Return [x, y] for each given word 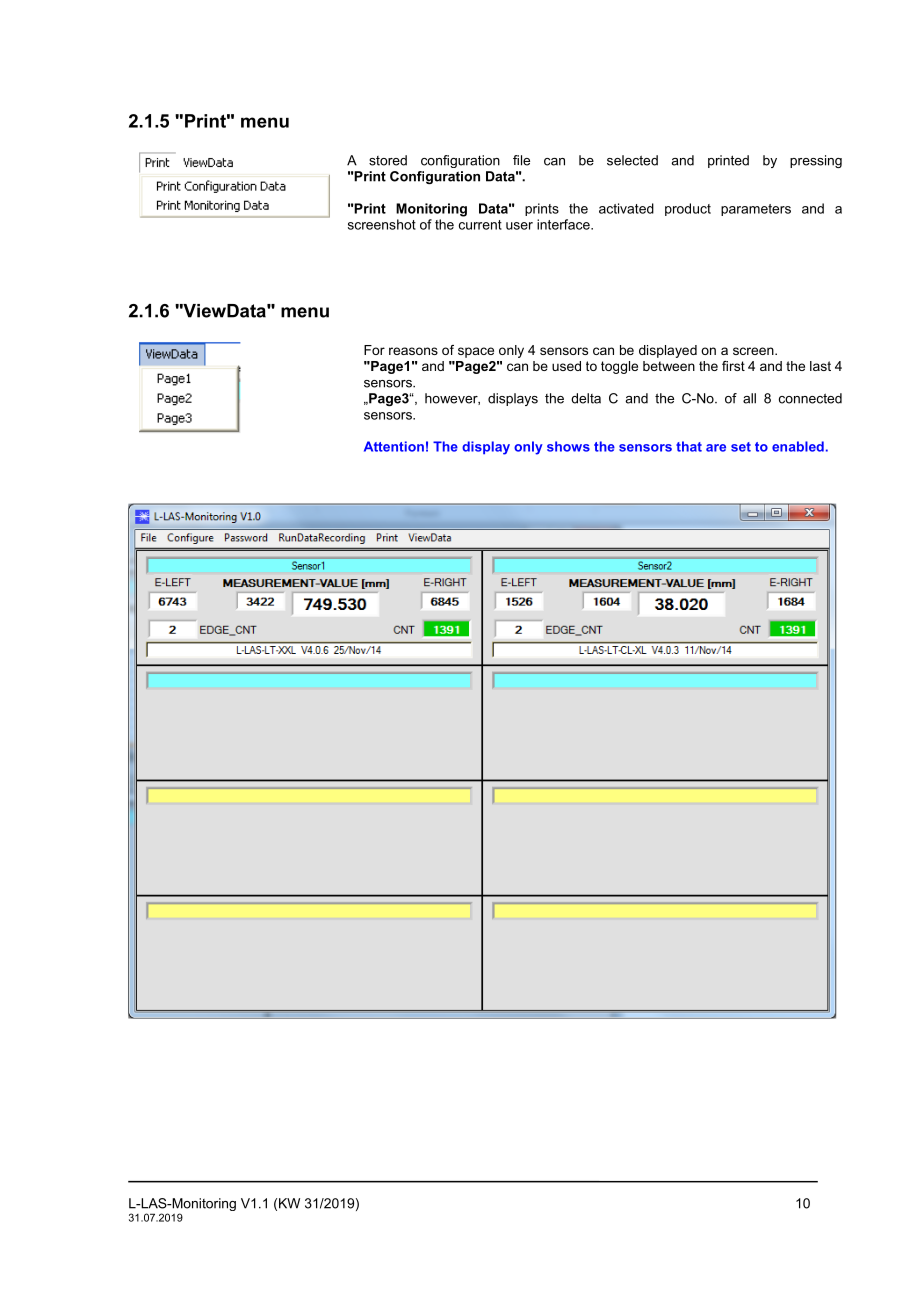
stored [388, 160]
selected [632, 160]
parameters [756, 210]
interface [564, 224]
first [733, 366]
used [566, 366]
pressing [816, 161]
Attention [394, 446]
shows [568, 446]
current [480, 225]
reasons [413, 351]
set [741, 447]
